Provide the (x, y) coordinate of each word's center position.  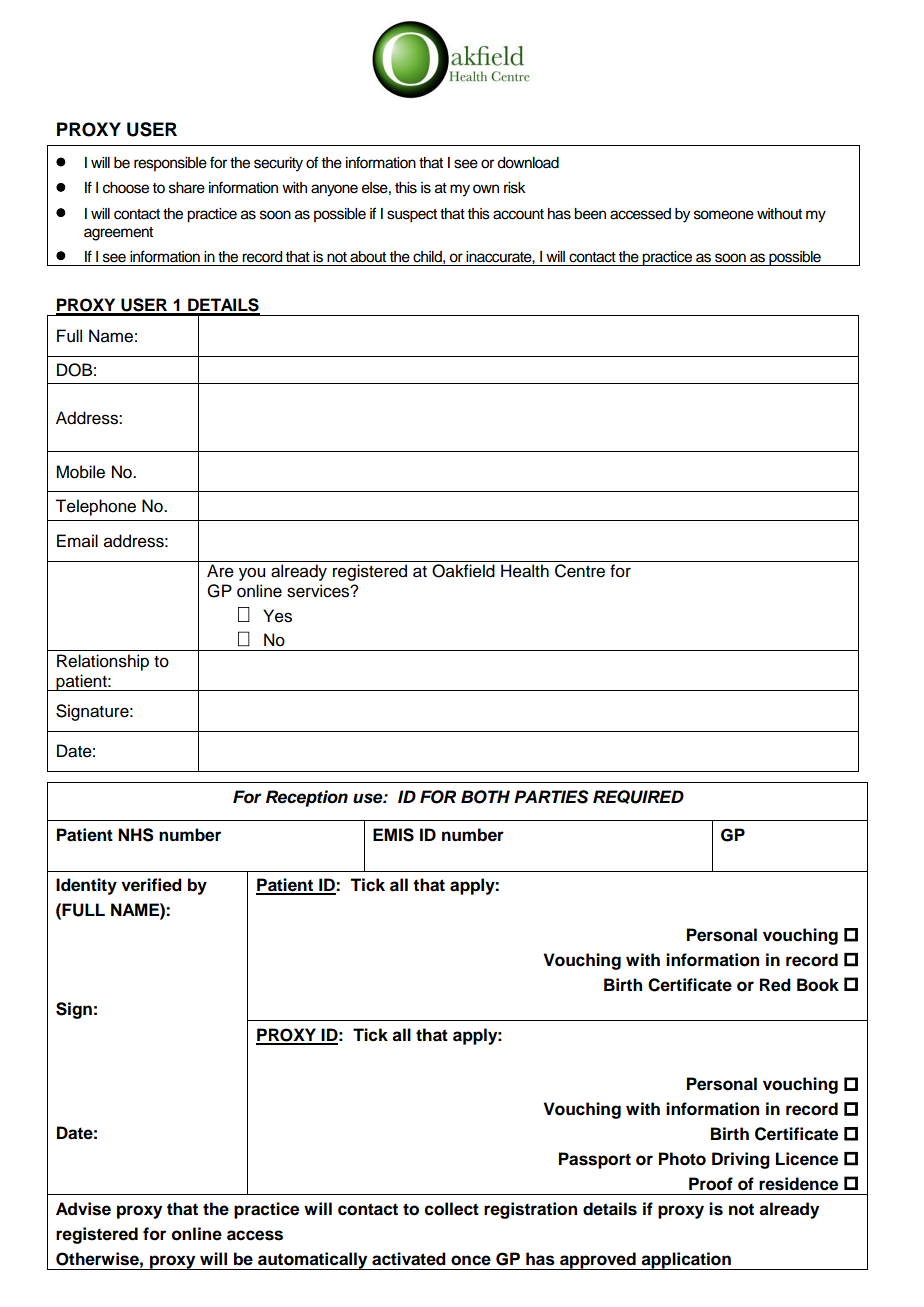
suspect (412, 216)
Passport (595, 1160)
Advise (83, 1209)
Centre (580, 571)
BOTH (485, 797)
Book (818, 985)
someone (724, 215)
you (252, 574)
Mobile (80, 472)
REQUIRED (638, 797)
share (187, 188)
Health (525, 571)
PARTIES (551, 797)
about (368, 257)
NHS (136, 835)
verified (151, 885)
